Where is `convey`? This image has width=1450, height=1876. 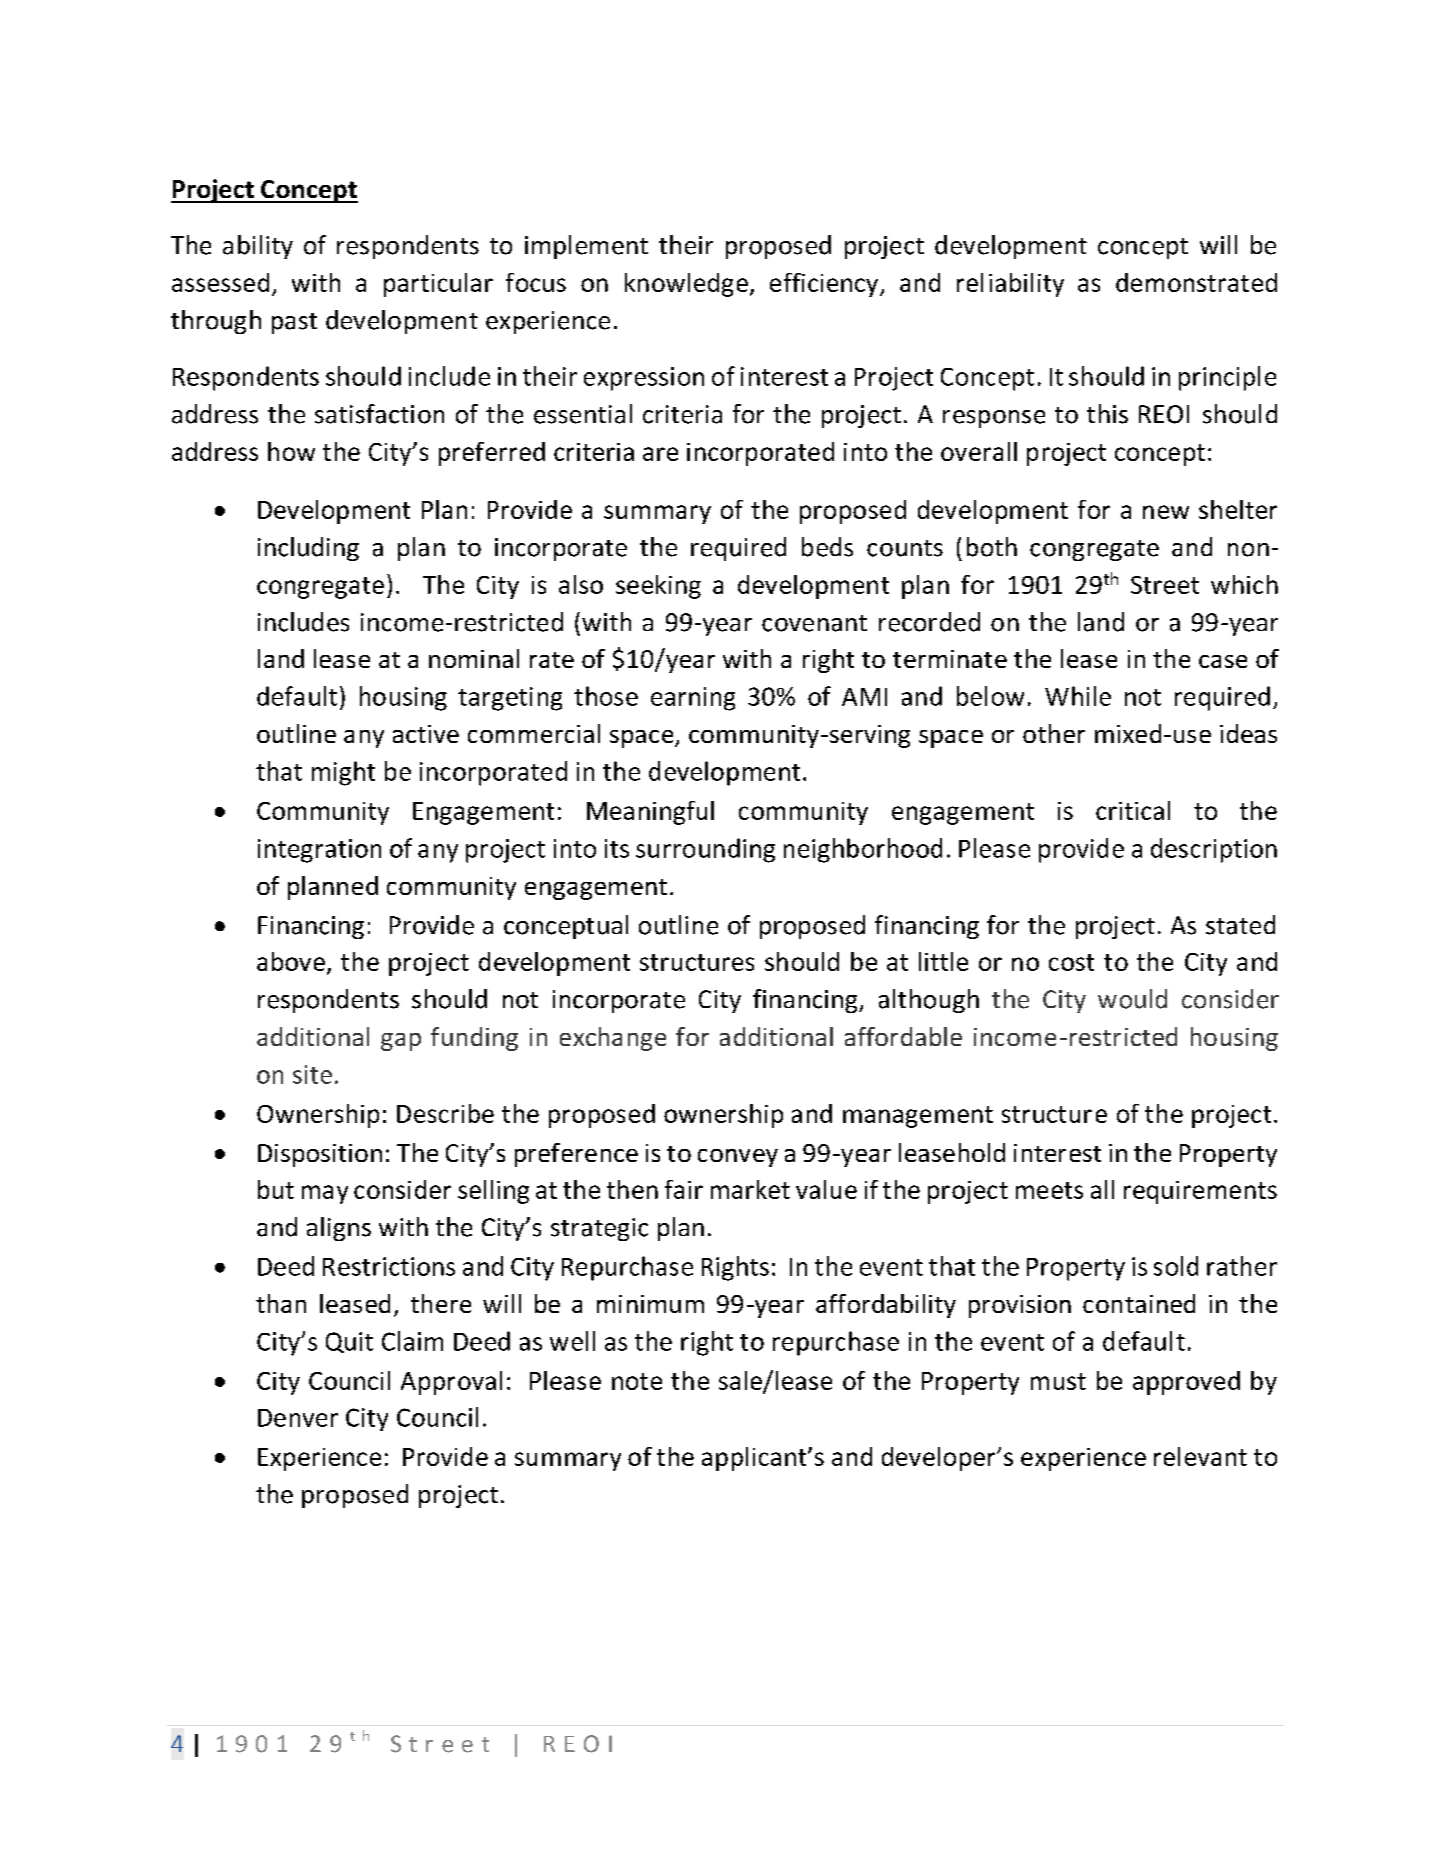 convey is located at coordinates (738, 1158).
